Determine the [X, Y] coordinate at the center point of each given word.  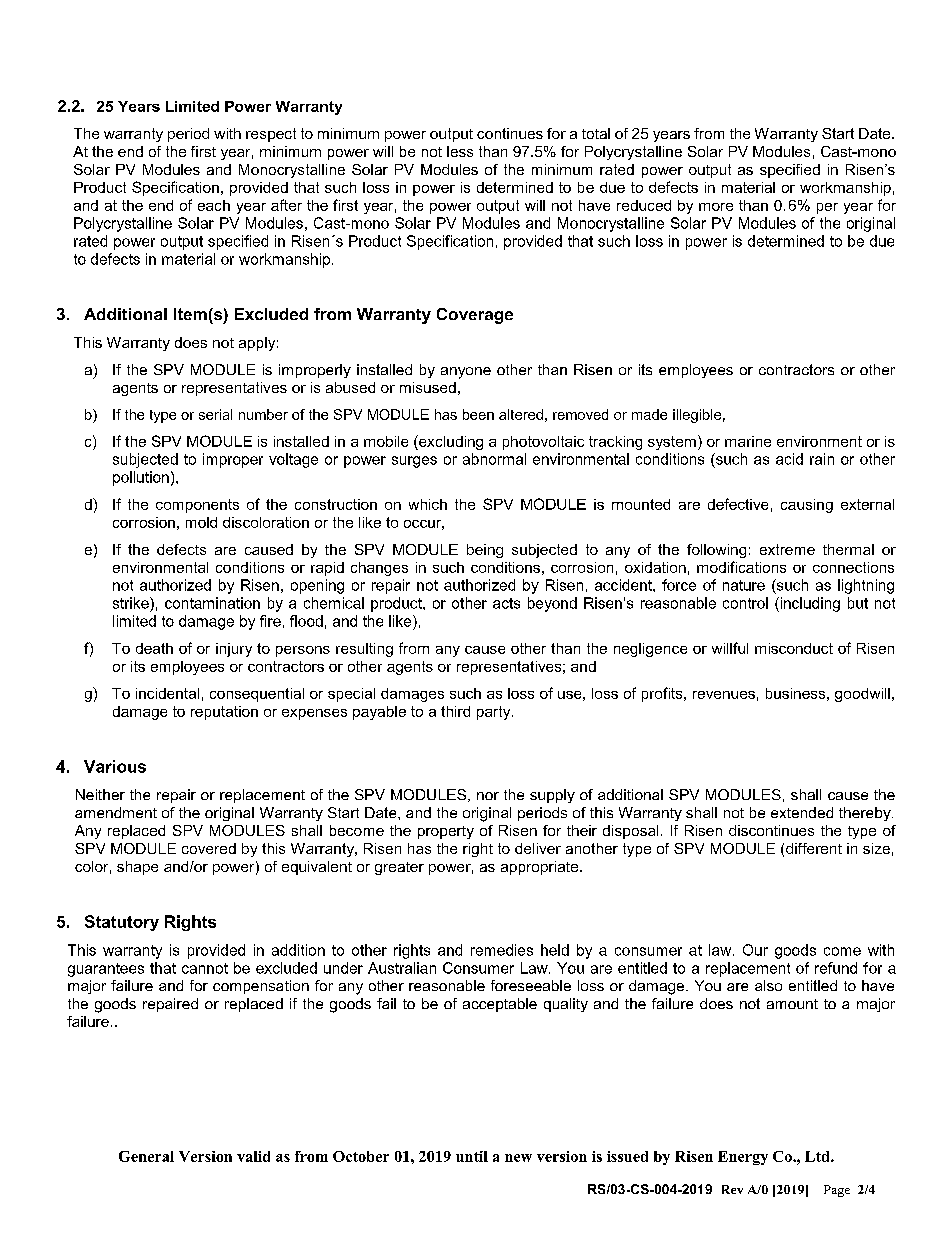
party [495, 713]
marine [748, 441]
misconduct [794, 648]
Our [755, 950]
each [214, 205]
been [478, 414]
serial [215, 414]
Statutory [122, 923]
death [154, 648]
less [460, 151]
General [146, 1156]
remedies [502, 950]
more [716, 207]
